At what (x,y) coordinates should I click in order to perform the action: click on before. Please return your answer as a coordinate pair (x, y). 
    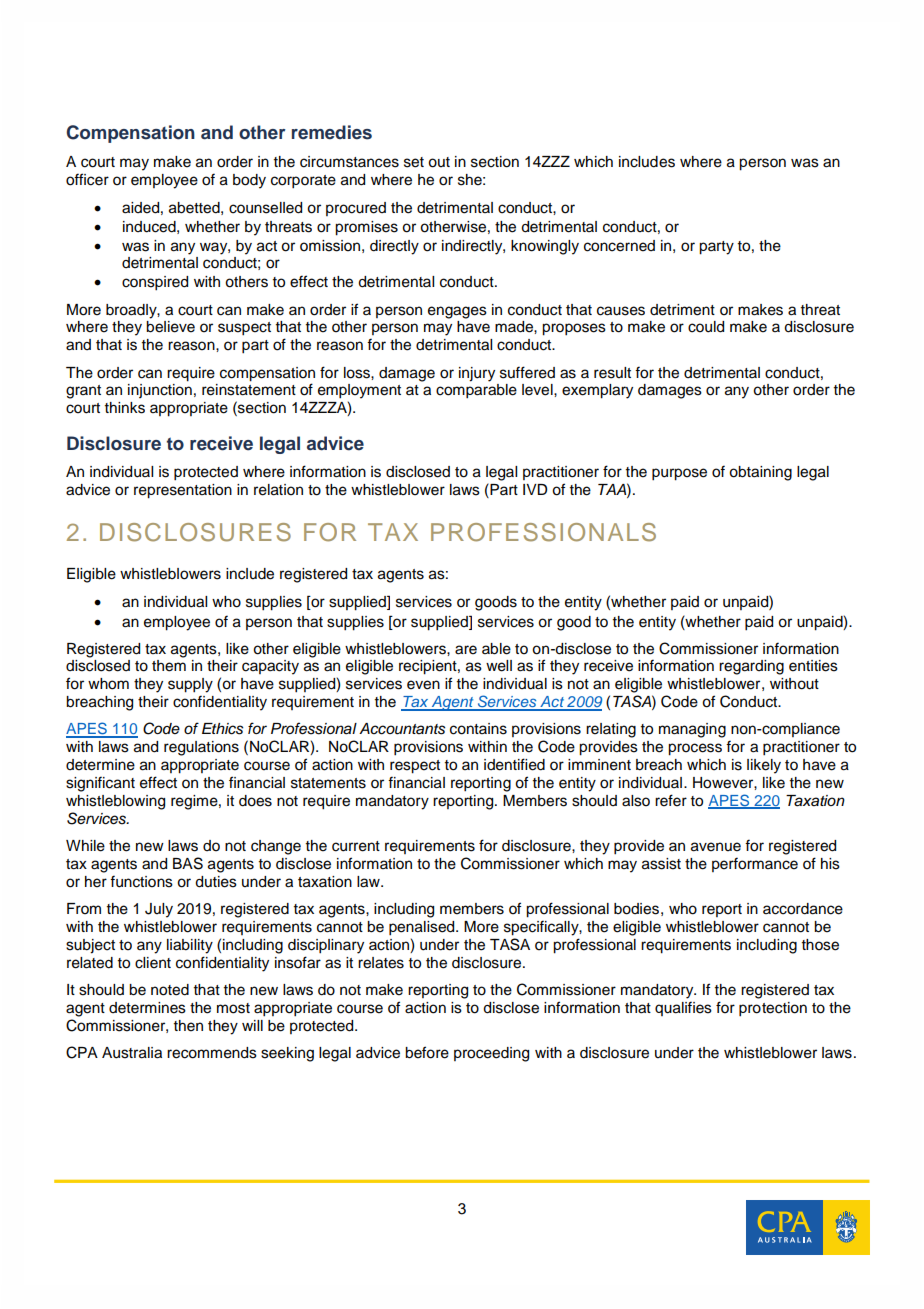
    Looking at the image, I should click on (427, 1052).
